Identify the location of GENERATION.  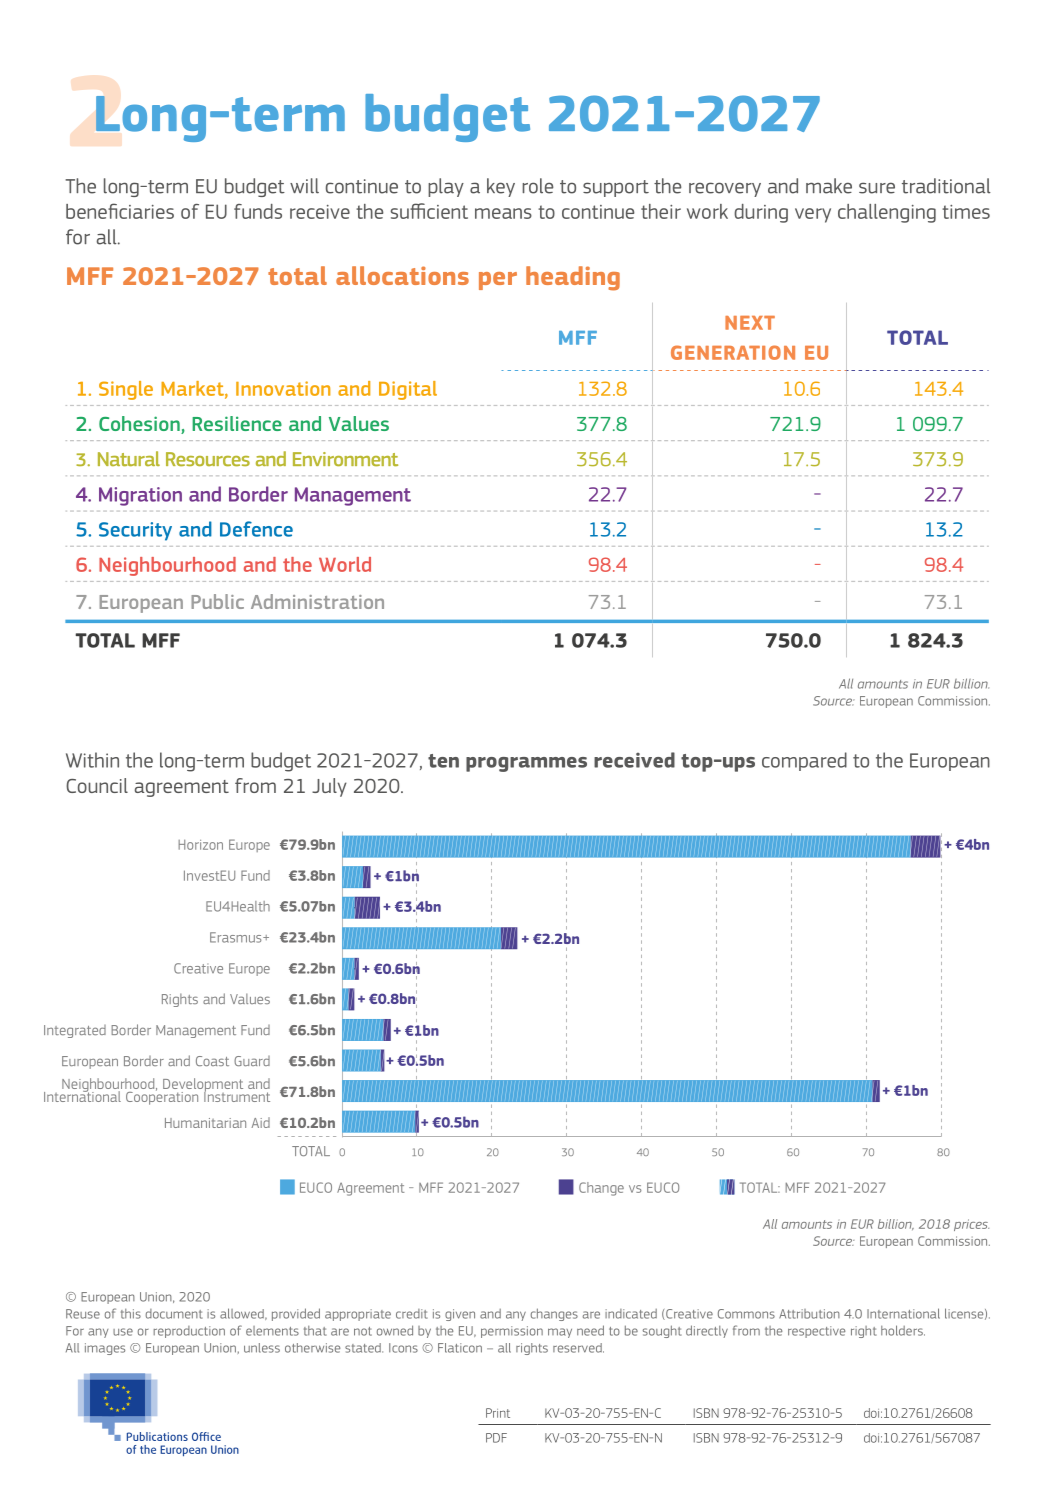
(733, 352).
